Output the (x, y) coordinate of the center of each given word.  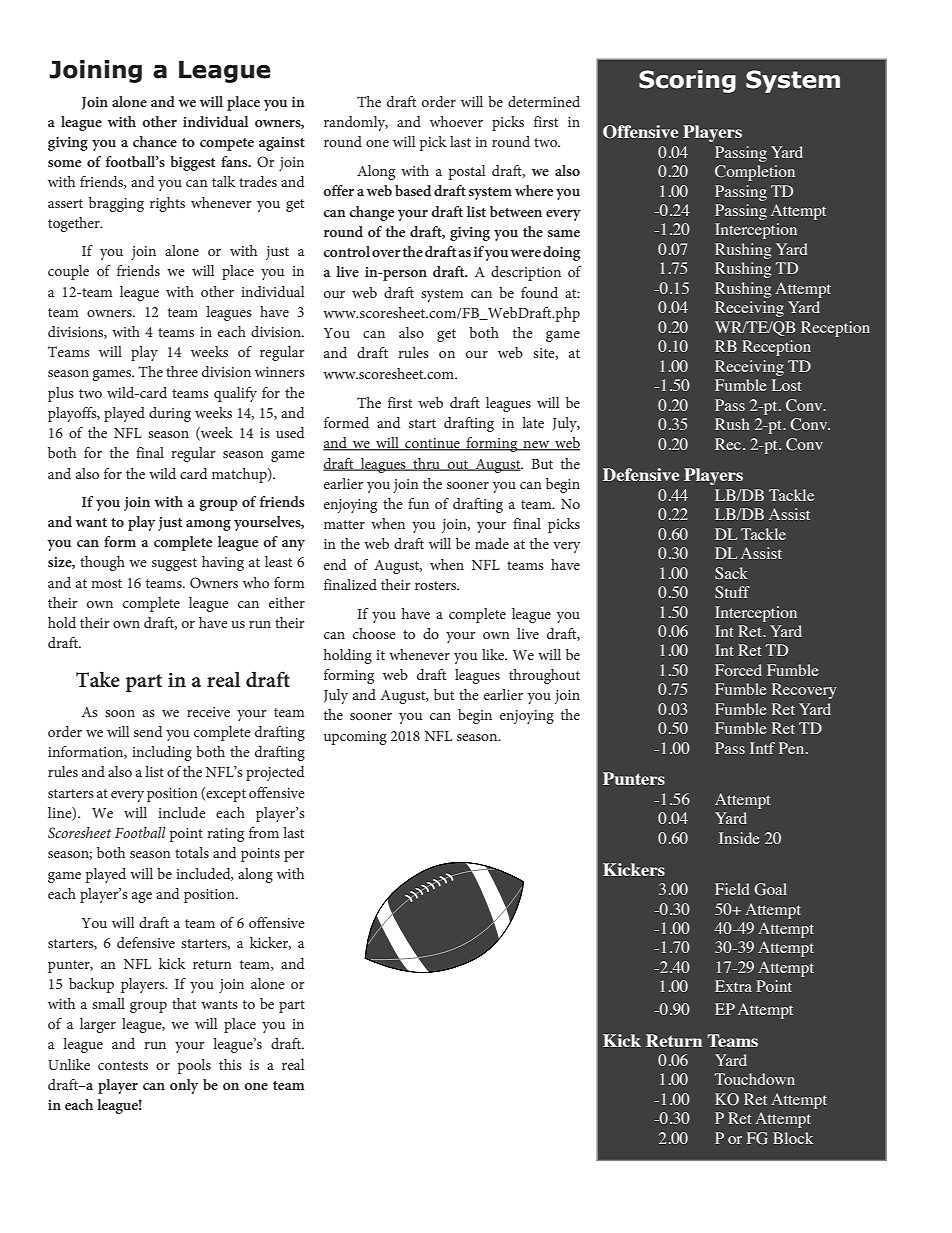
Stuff (732, 592)
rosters (437, 585)
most (106, 583)
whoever (456, 121)
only (184, 1086)
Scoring (687, 81)
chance (155, 141)
